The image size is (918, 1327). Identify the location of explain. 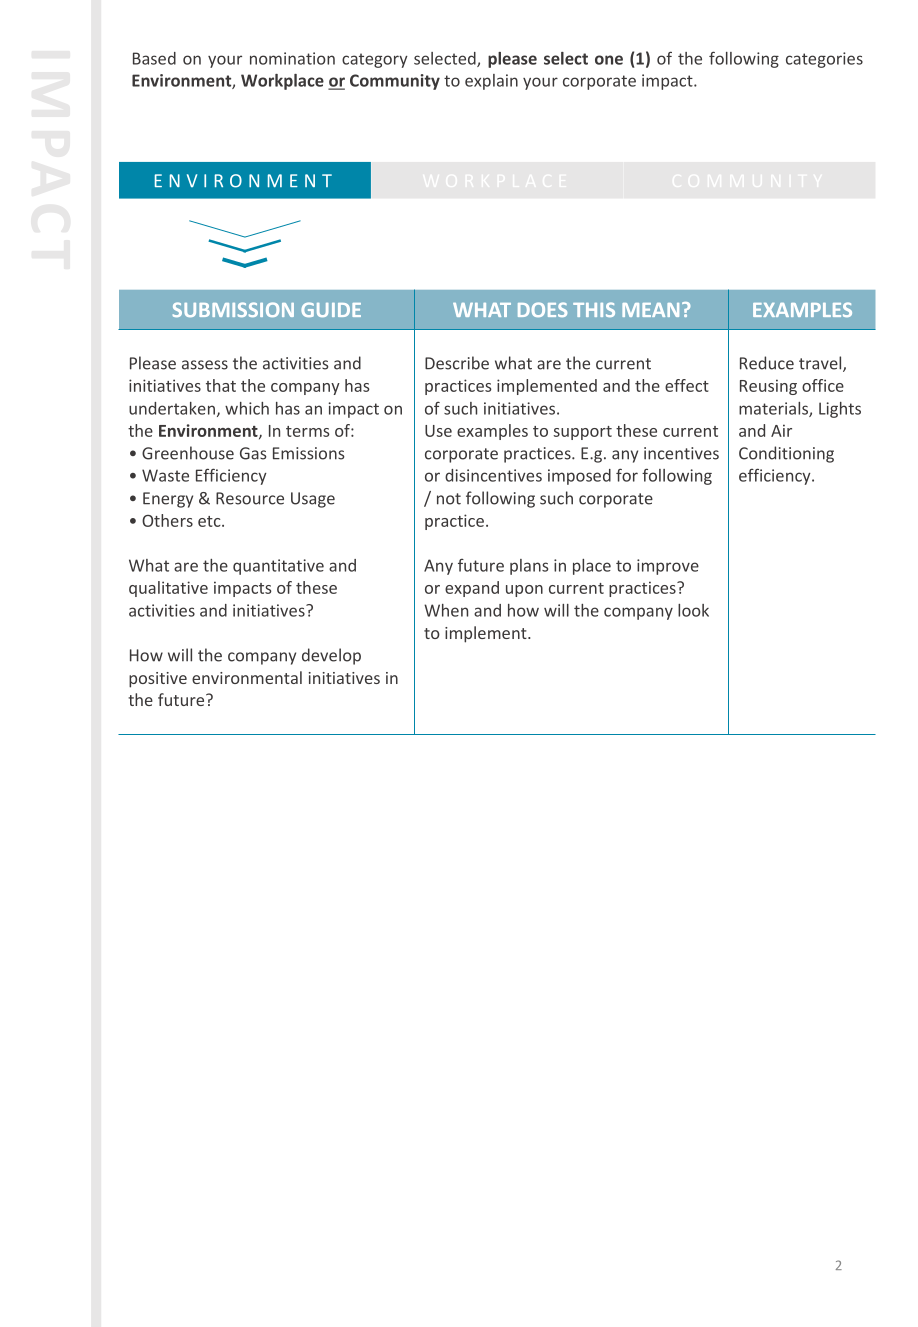
(491, 82).
